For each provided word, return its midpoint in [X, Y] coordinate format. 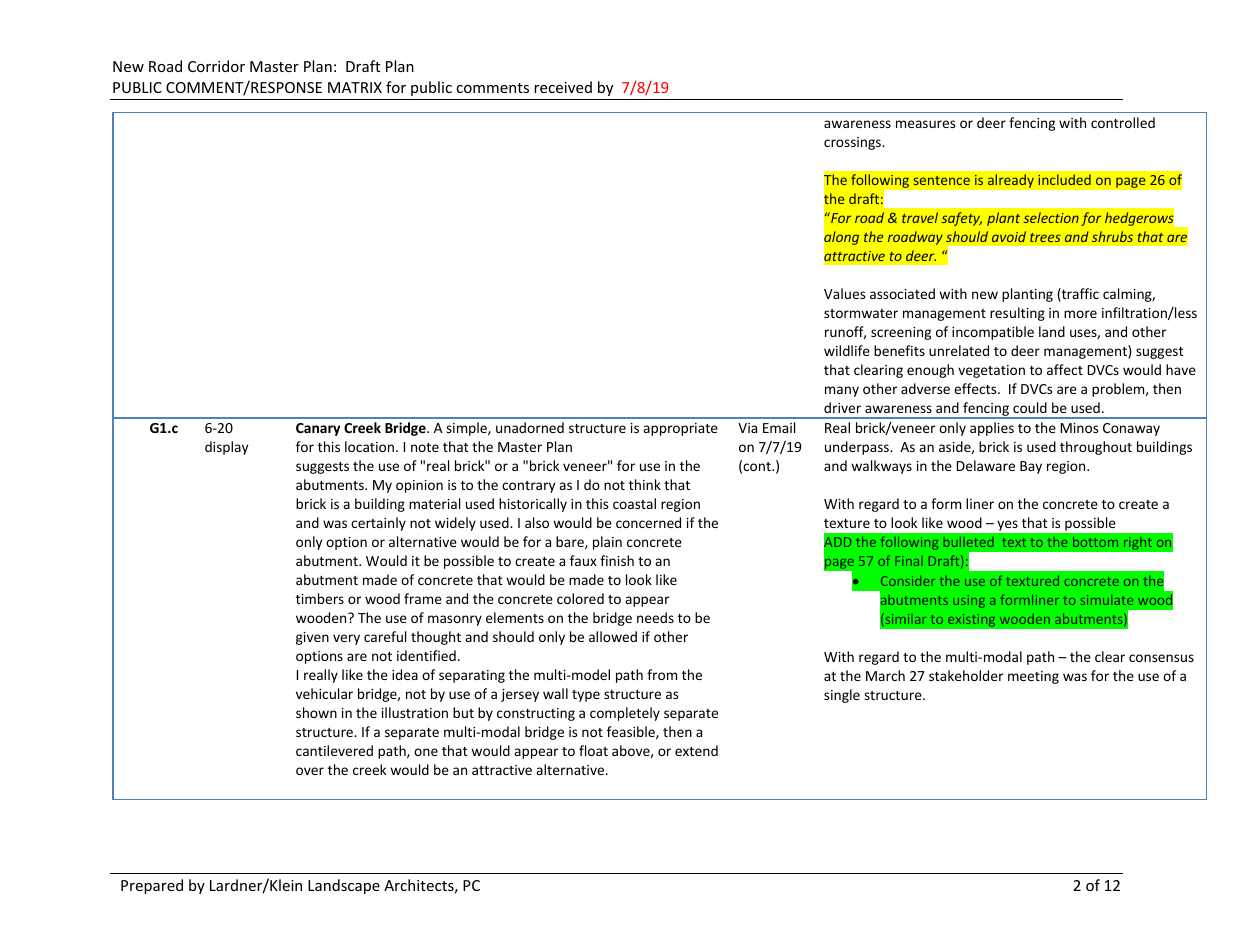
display [226, 448]
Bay [1031, 467]
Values [844, 293]
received [563, 87]
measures [925, 124]
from [662, 674]
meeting [1033, 677]
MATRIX [355, 87]
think [645, 484]
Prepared [152, 886]
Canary [318, 429]
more [1080, 314]
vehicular [324, 693]
